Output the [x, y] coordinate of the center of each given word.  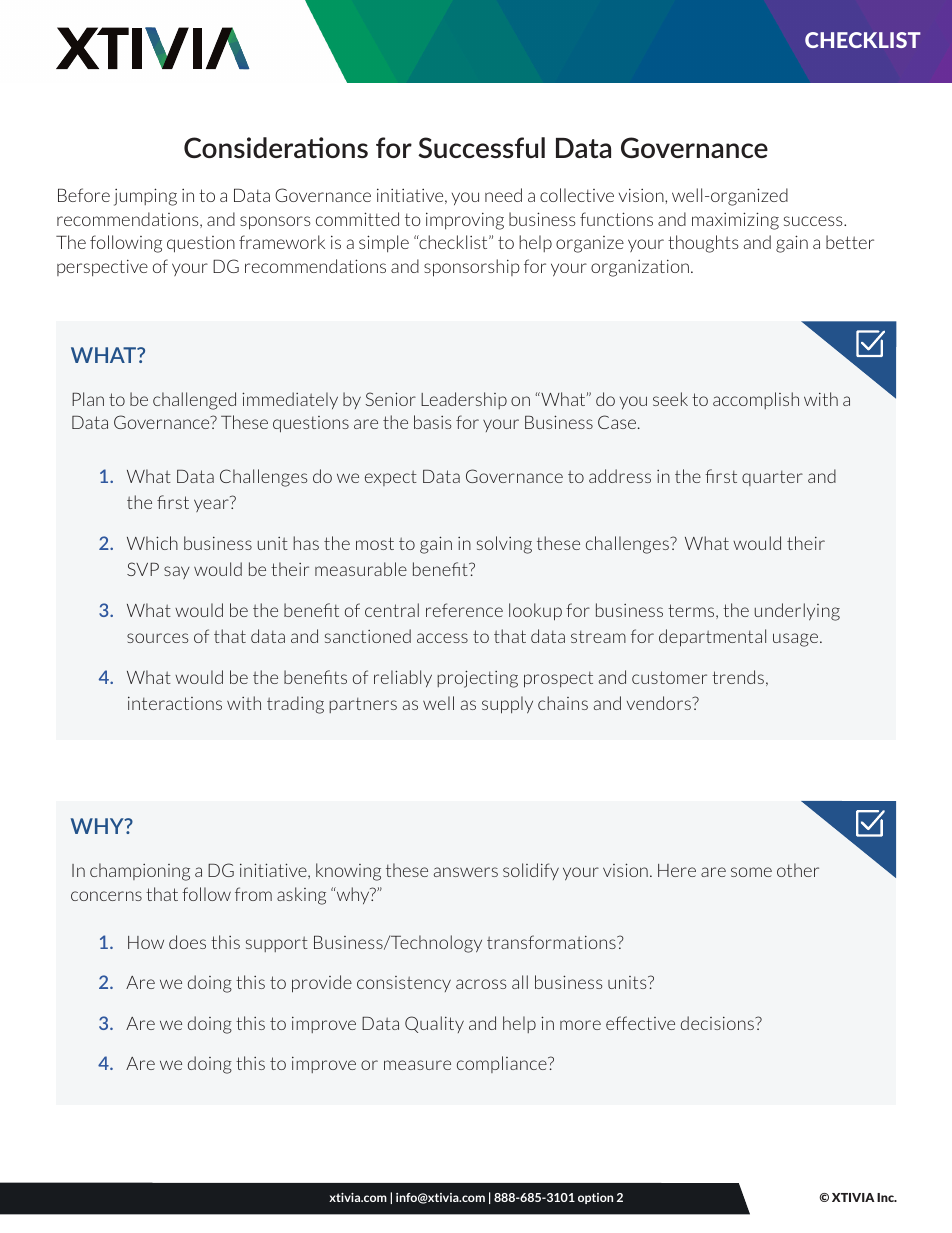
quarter [772, 478]
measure [417, 1065]
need [503, 195]
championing [140, 872]
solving [504, 545]
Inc [887, 1197]
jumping [145, 197]
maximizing [735, 221]
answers [466, 872]
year [211, 505]
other [798, 870]
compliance [503, 1064]
